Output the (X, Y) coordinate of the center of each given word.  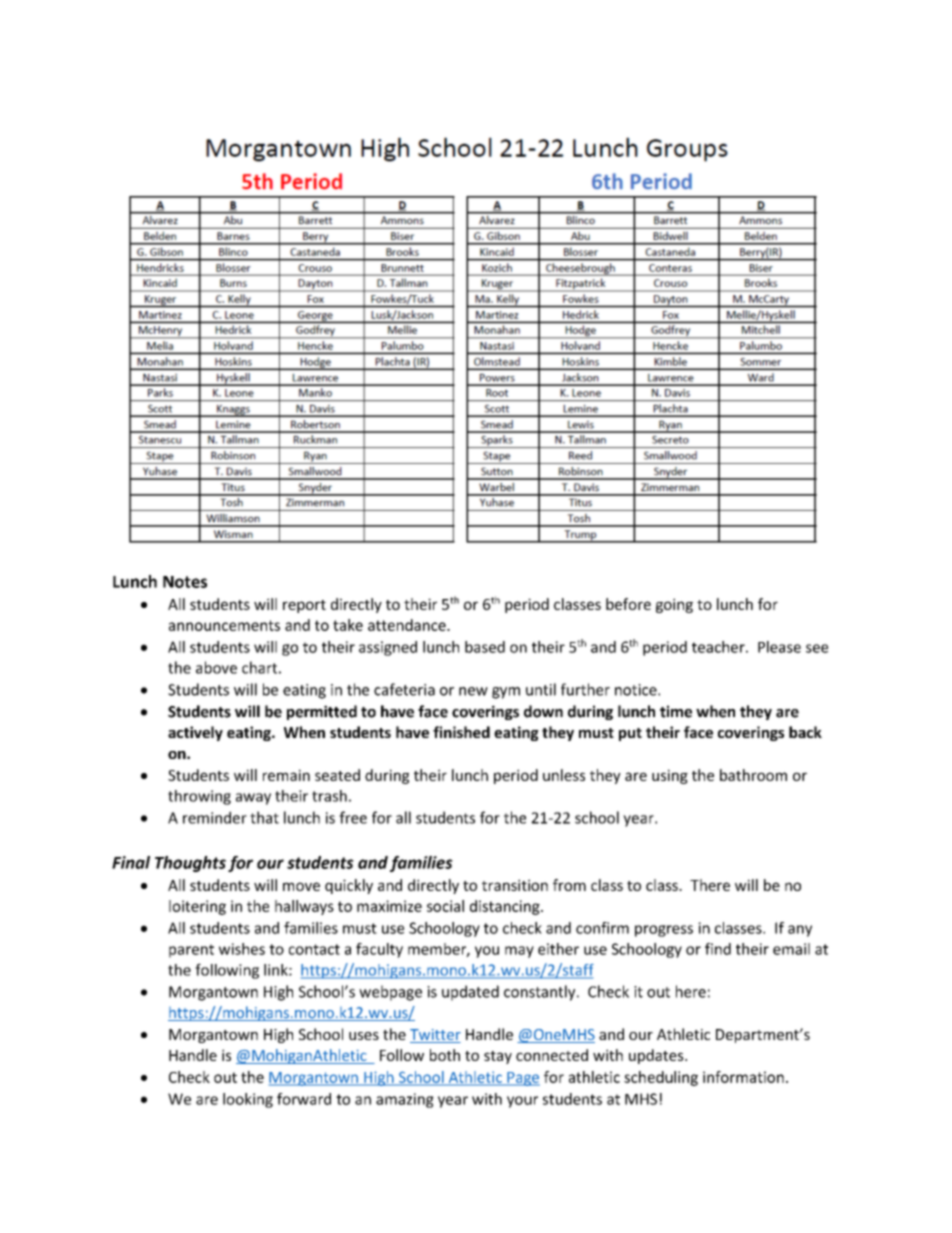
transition (515, 885)
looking (248, 1100)
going (674, 605)
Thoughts (190, 864)
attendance (408, 625)
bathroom (753, 775)
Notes (185, 582)
